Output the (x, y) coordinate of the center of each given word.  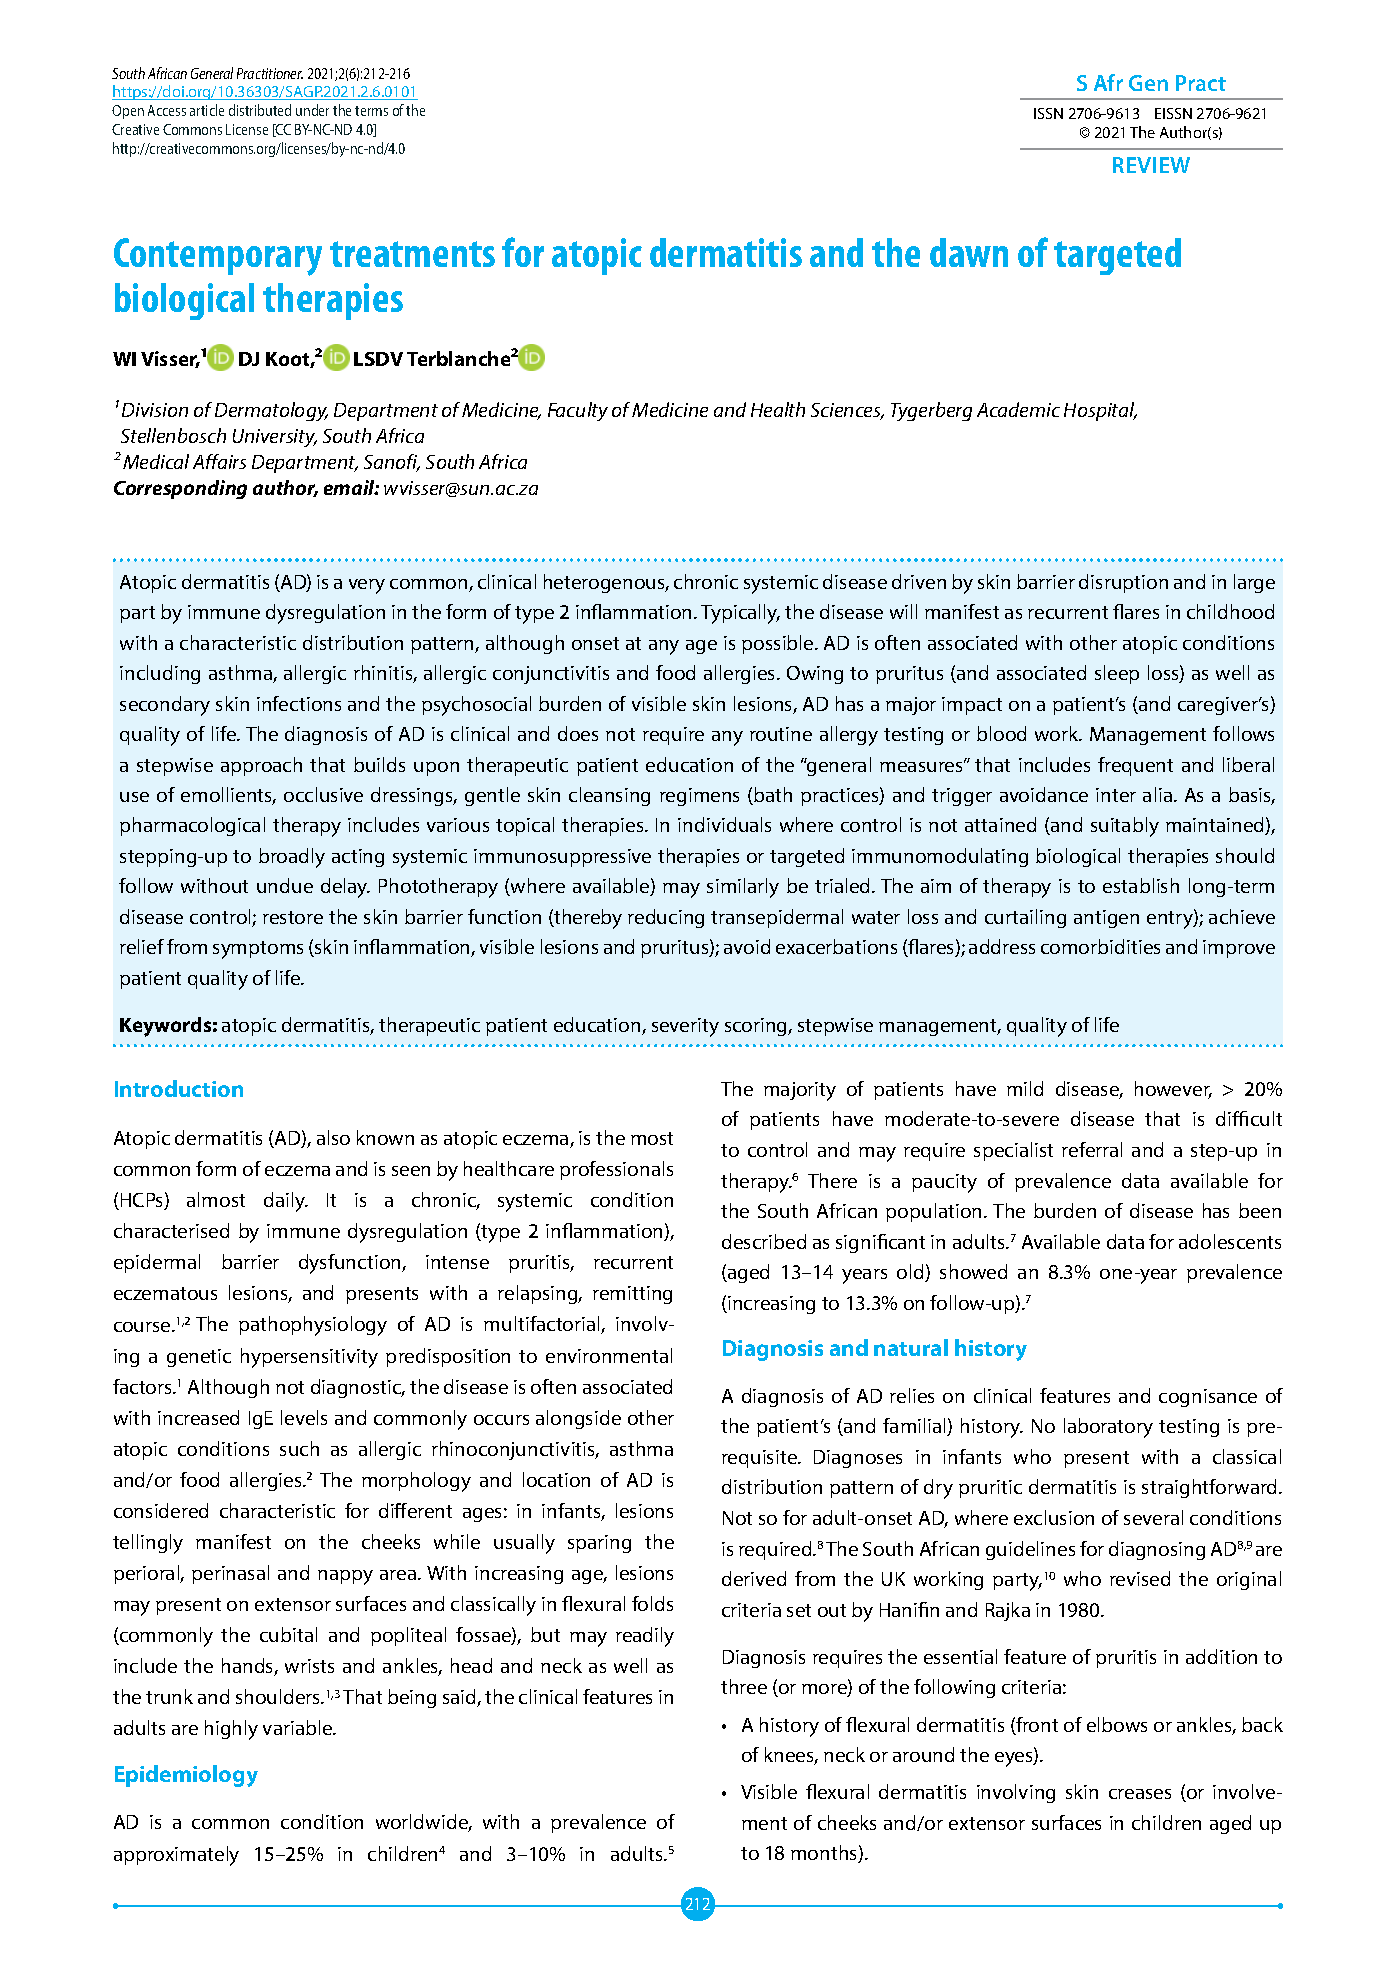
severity (685, 1027)
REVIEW (1151, 165)
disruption (1123, 583)
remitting (632, 1295)
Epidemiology (186, 1776)
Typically (740, 614)
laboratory (1108, 1428)
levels (304, 1417)
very (367, 586)
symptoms (258, 950)
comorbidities (1100, 946)
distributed (260, 110)
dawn (969, 252)
